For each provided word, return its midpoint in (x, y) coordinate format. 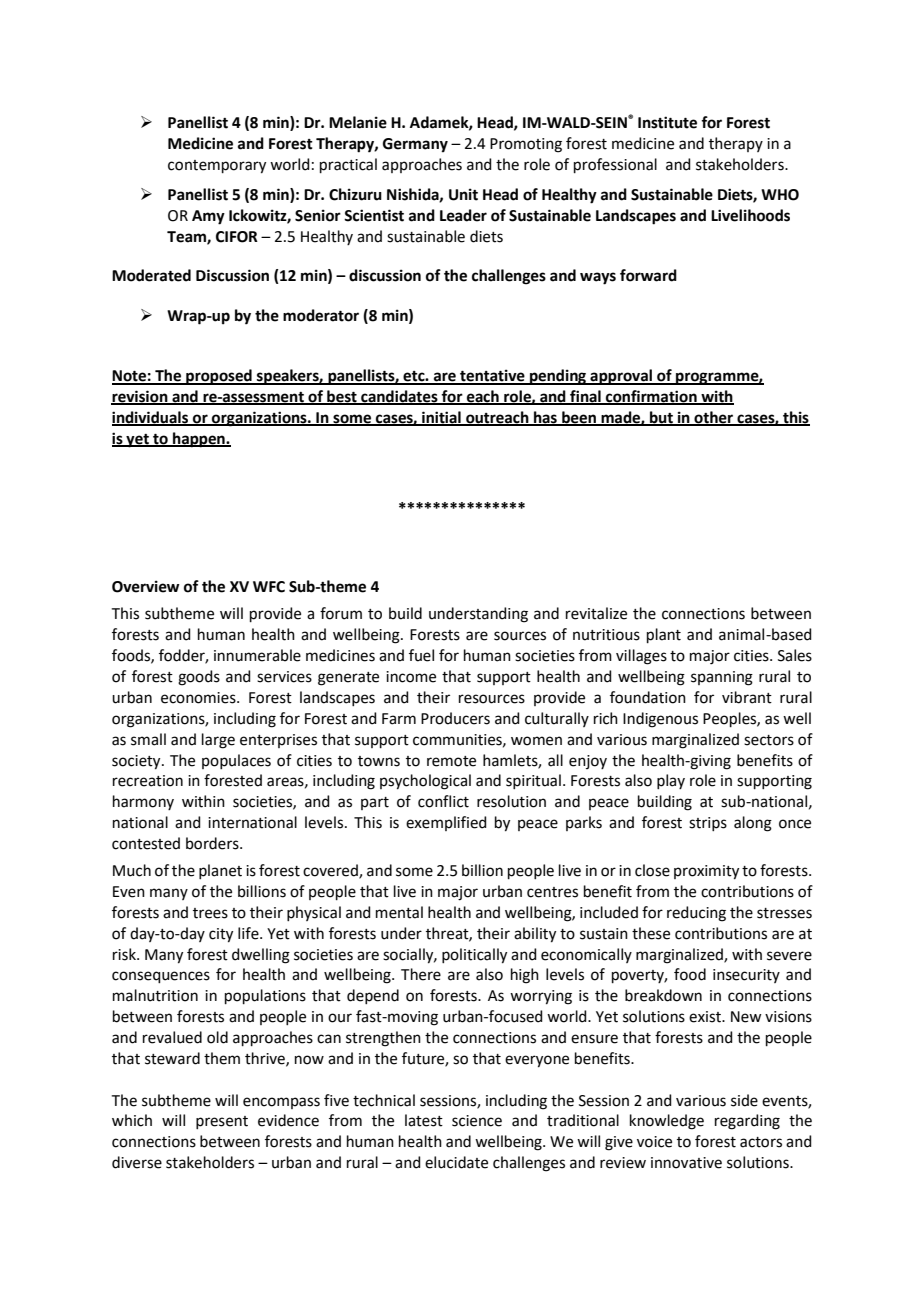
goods (199, 678)
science (477, 1121)
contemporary (217, 167)
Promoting (526, 145)
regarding (747, 1122)
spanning (722, 678)
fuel (421, 655)
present (222, 1122)
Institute (667, 122)
